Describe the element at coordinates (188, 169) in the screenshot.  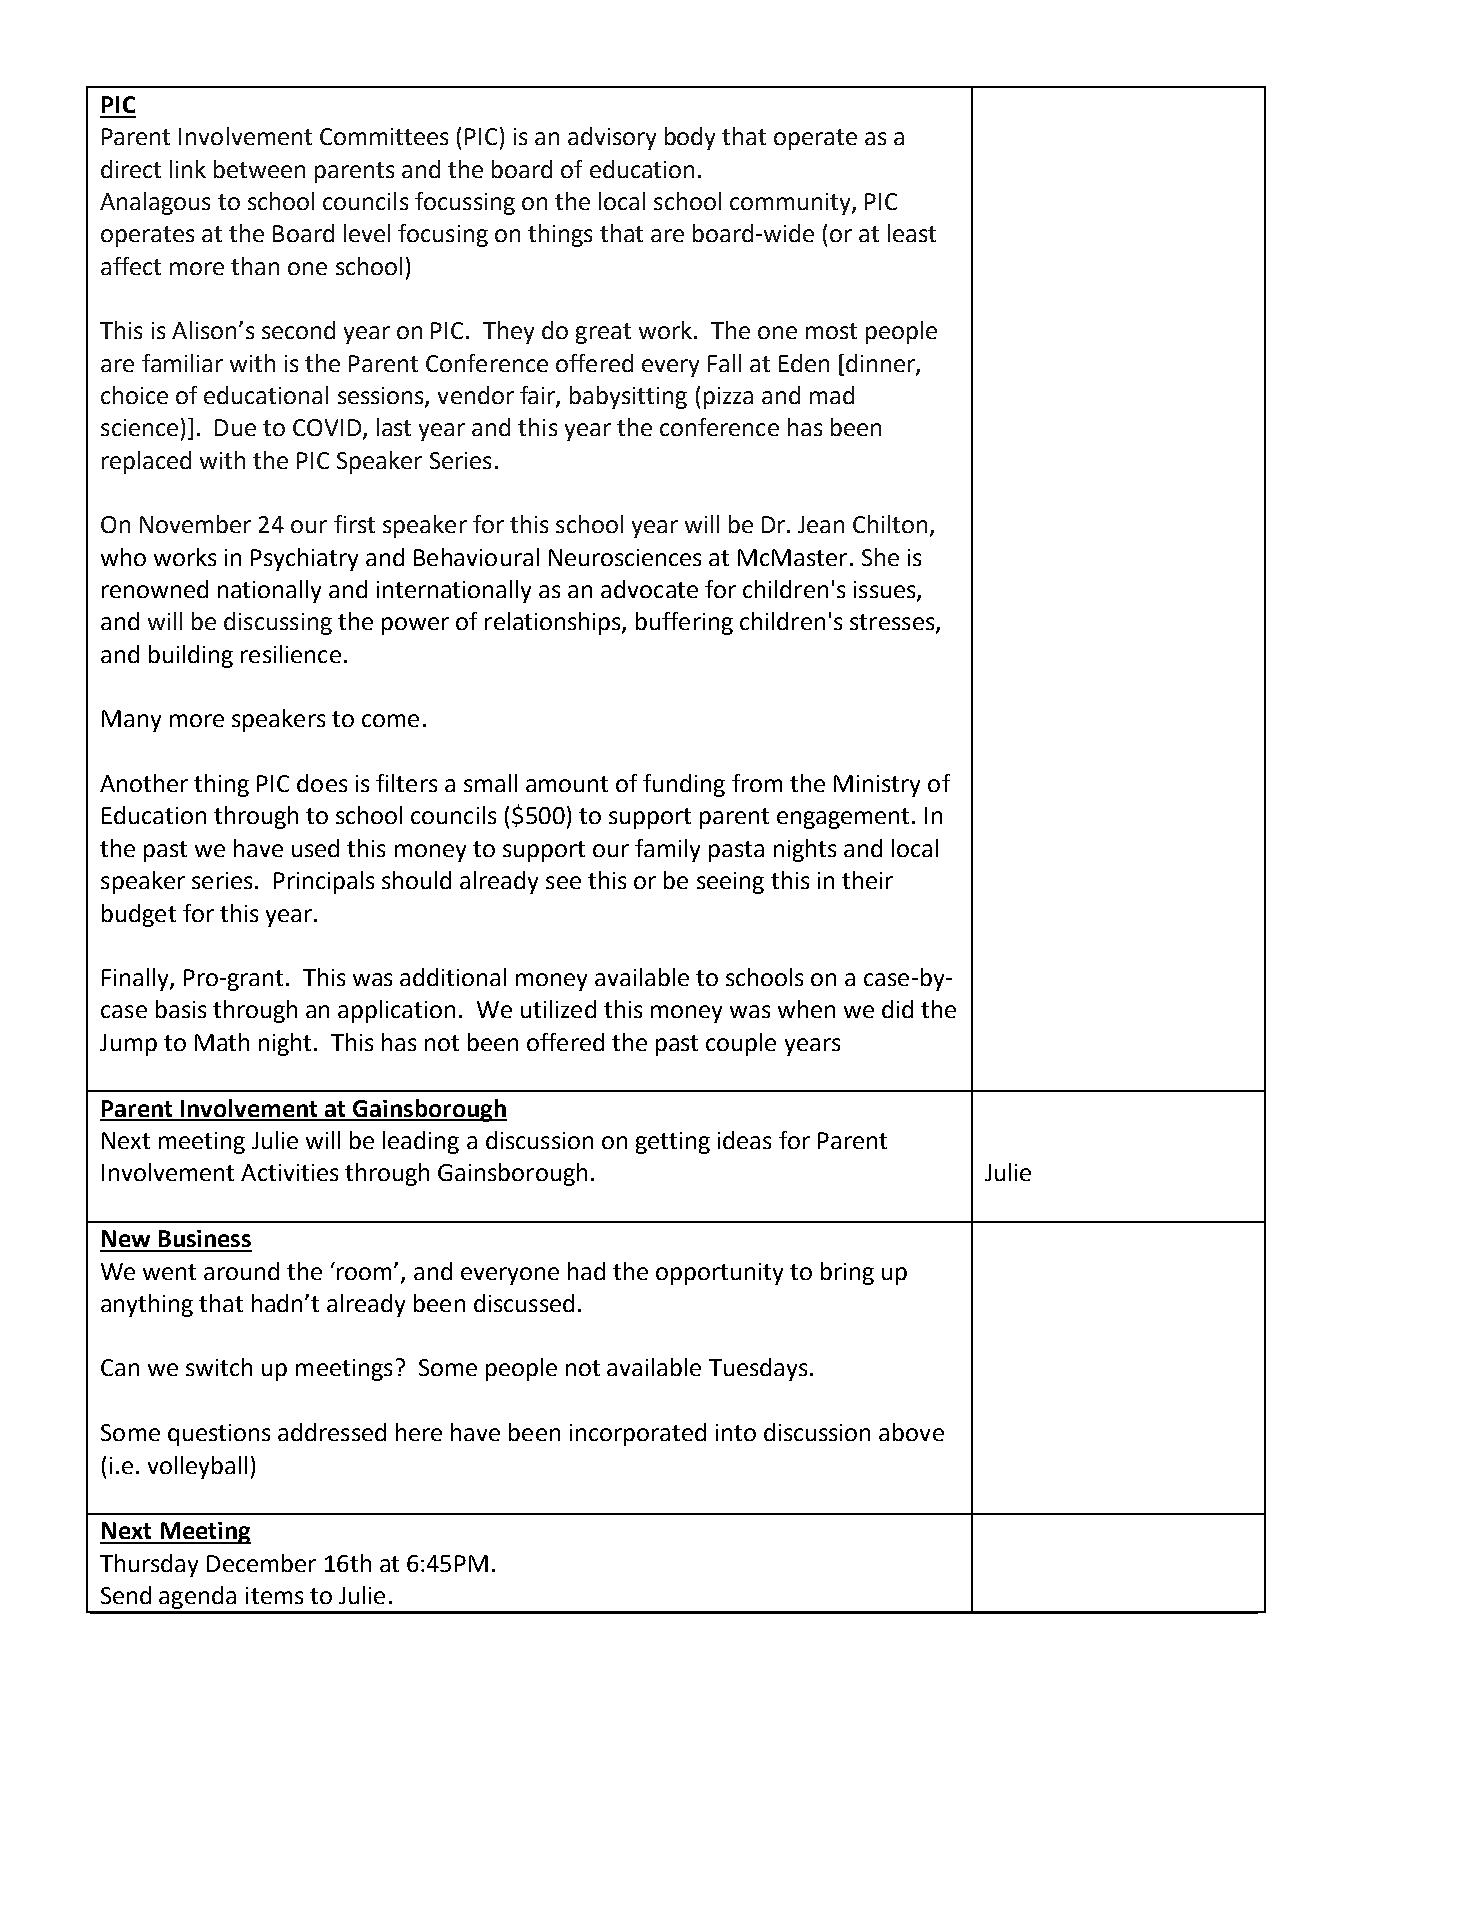
I see `link` at that location.
